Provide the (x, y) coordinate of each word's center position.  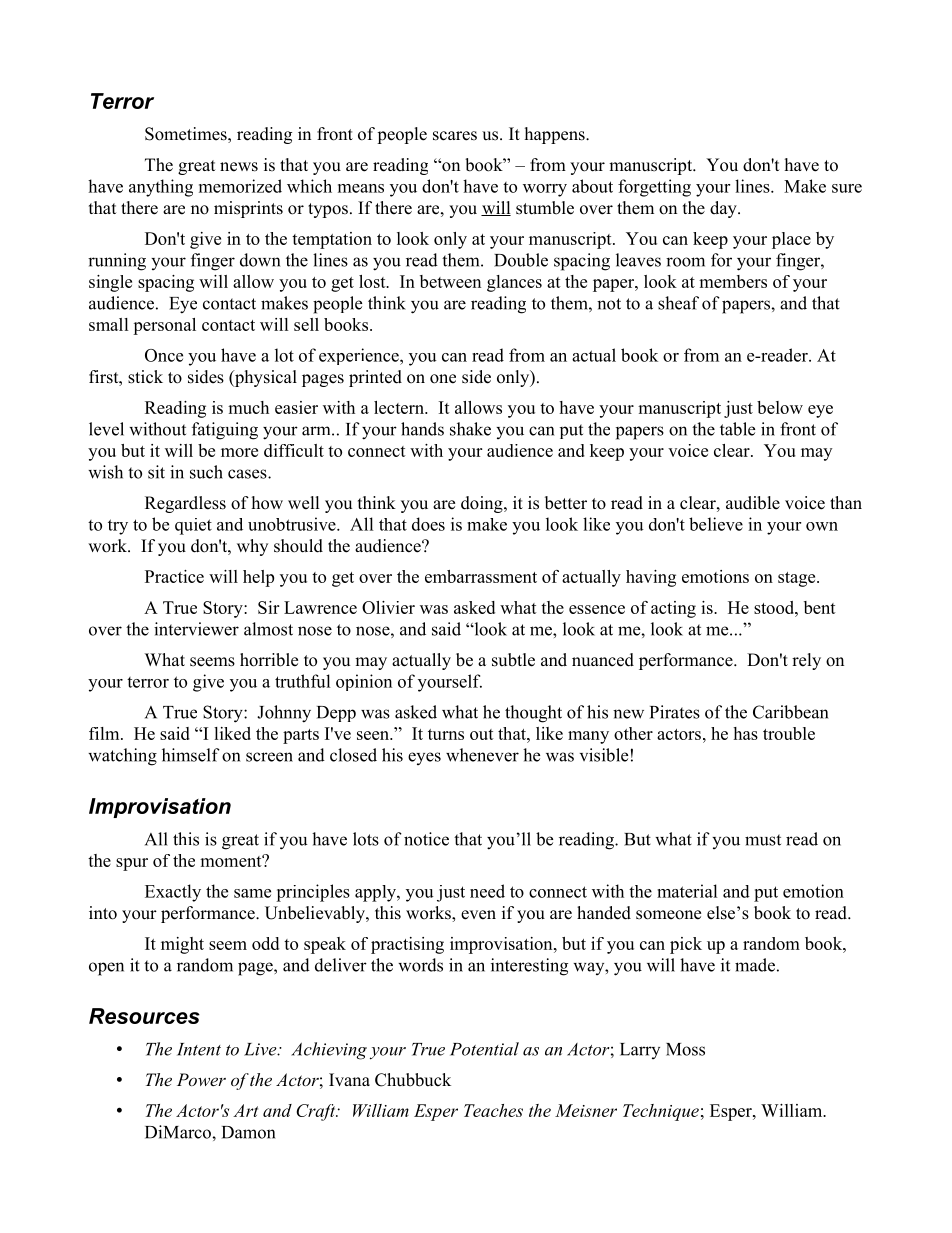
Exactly (173, 893)
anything (161, 188)
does (428, 524)
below (780, 407)
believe (716, 524)
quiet (193, 526)
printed (375, 378)
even (478, 915)
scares (455, 136)
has (745, 733)
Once (164, 355)
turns (446, 734)
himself (191, 755)
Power (201, 1079)
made (755, 965)
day (724, 209)
